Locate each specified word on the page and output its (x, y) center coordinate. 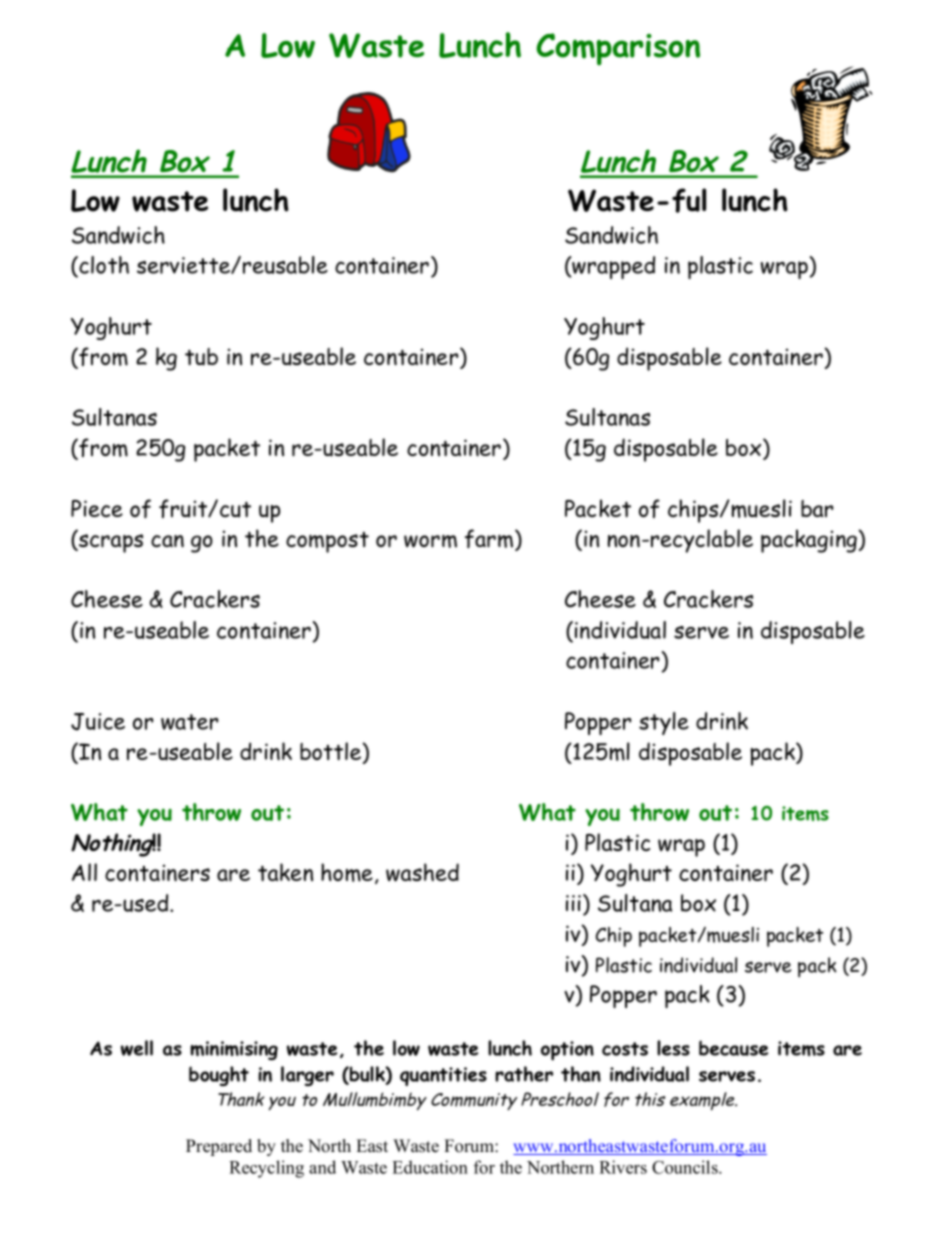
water (190, 722)
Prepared (219, 1147)
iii (575, 902)
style (664, 723)
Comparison (618, 49)
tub (201, 357)
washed (422, 872)
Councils (686, 1167)
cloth (103, 266)
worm (430, 541)
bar (817, 508)
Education (430, 1167)
